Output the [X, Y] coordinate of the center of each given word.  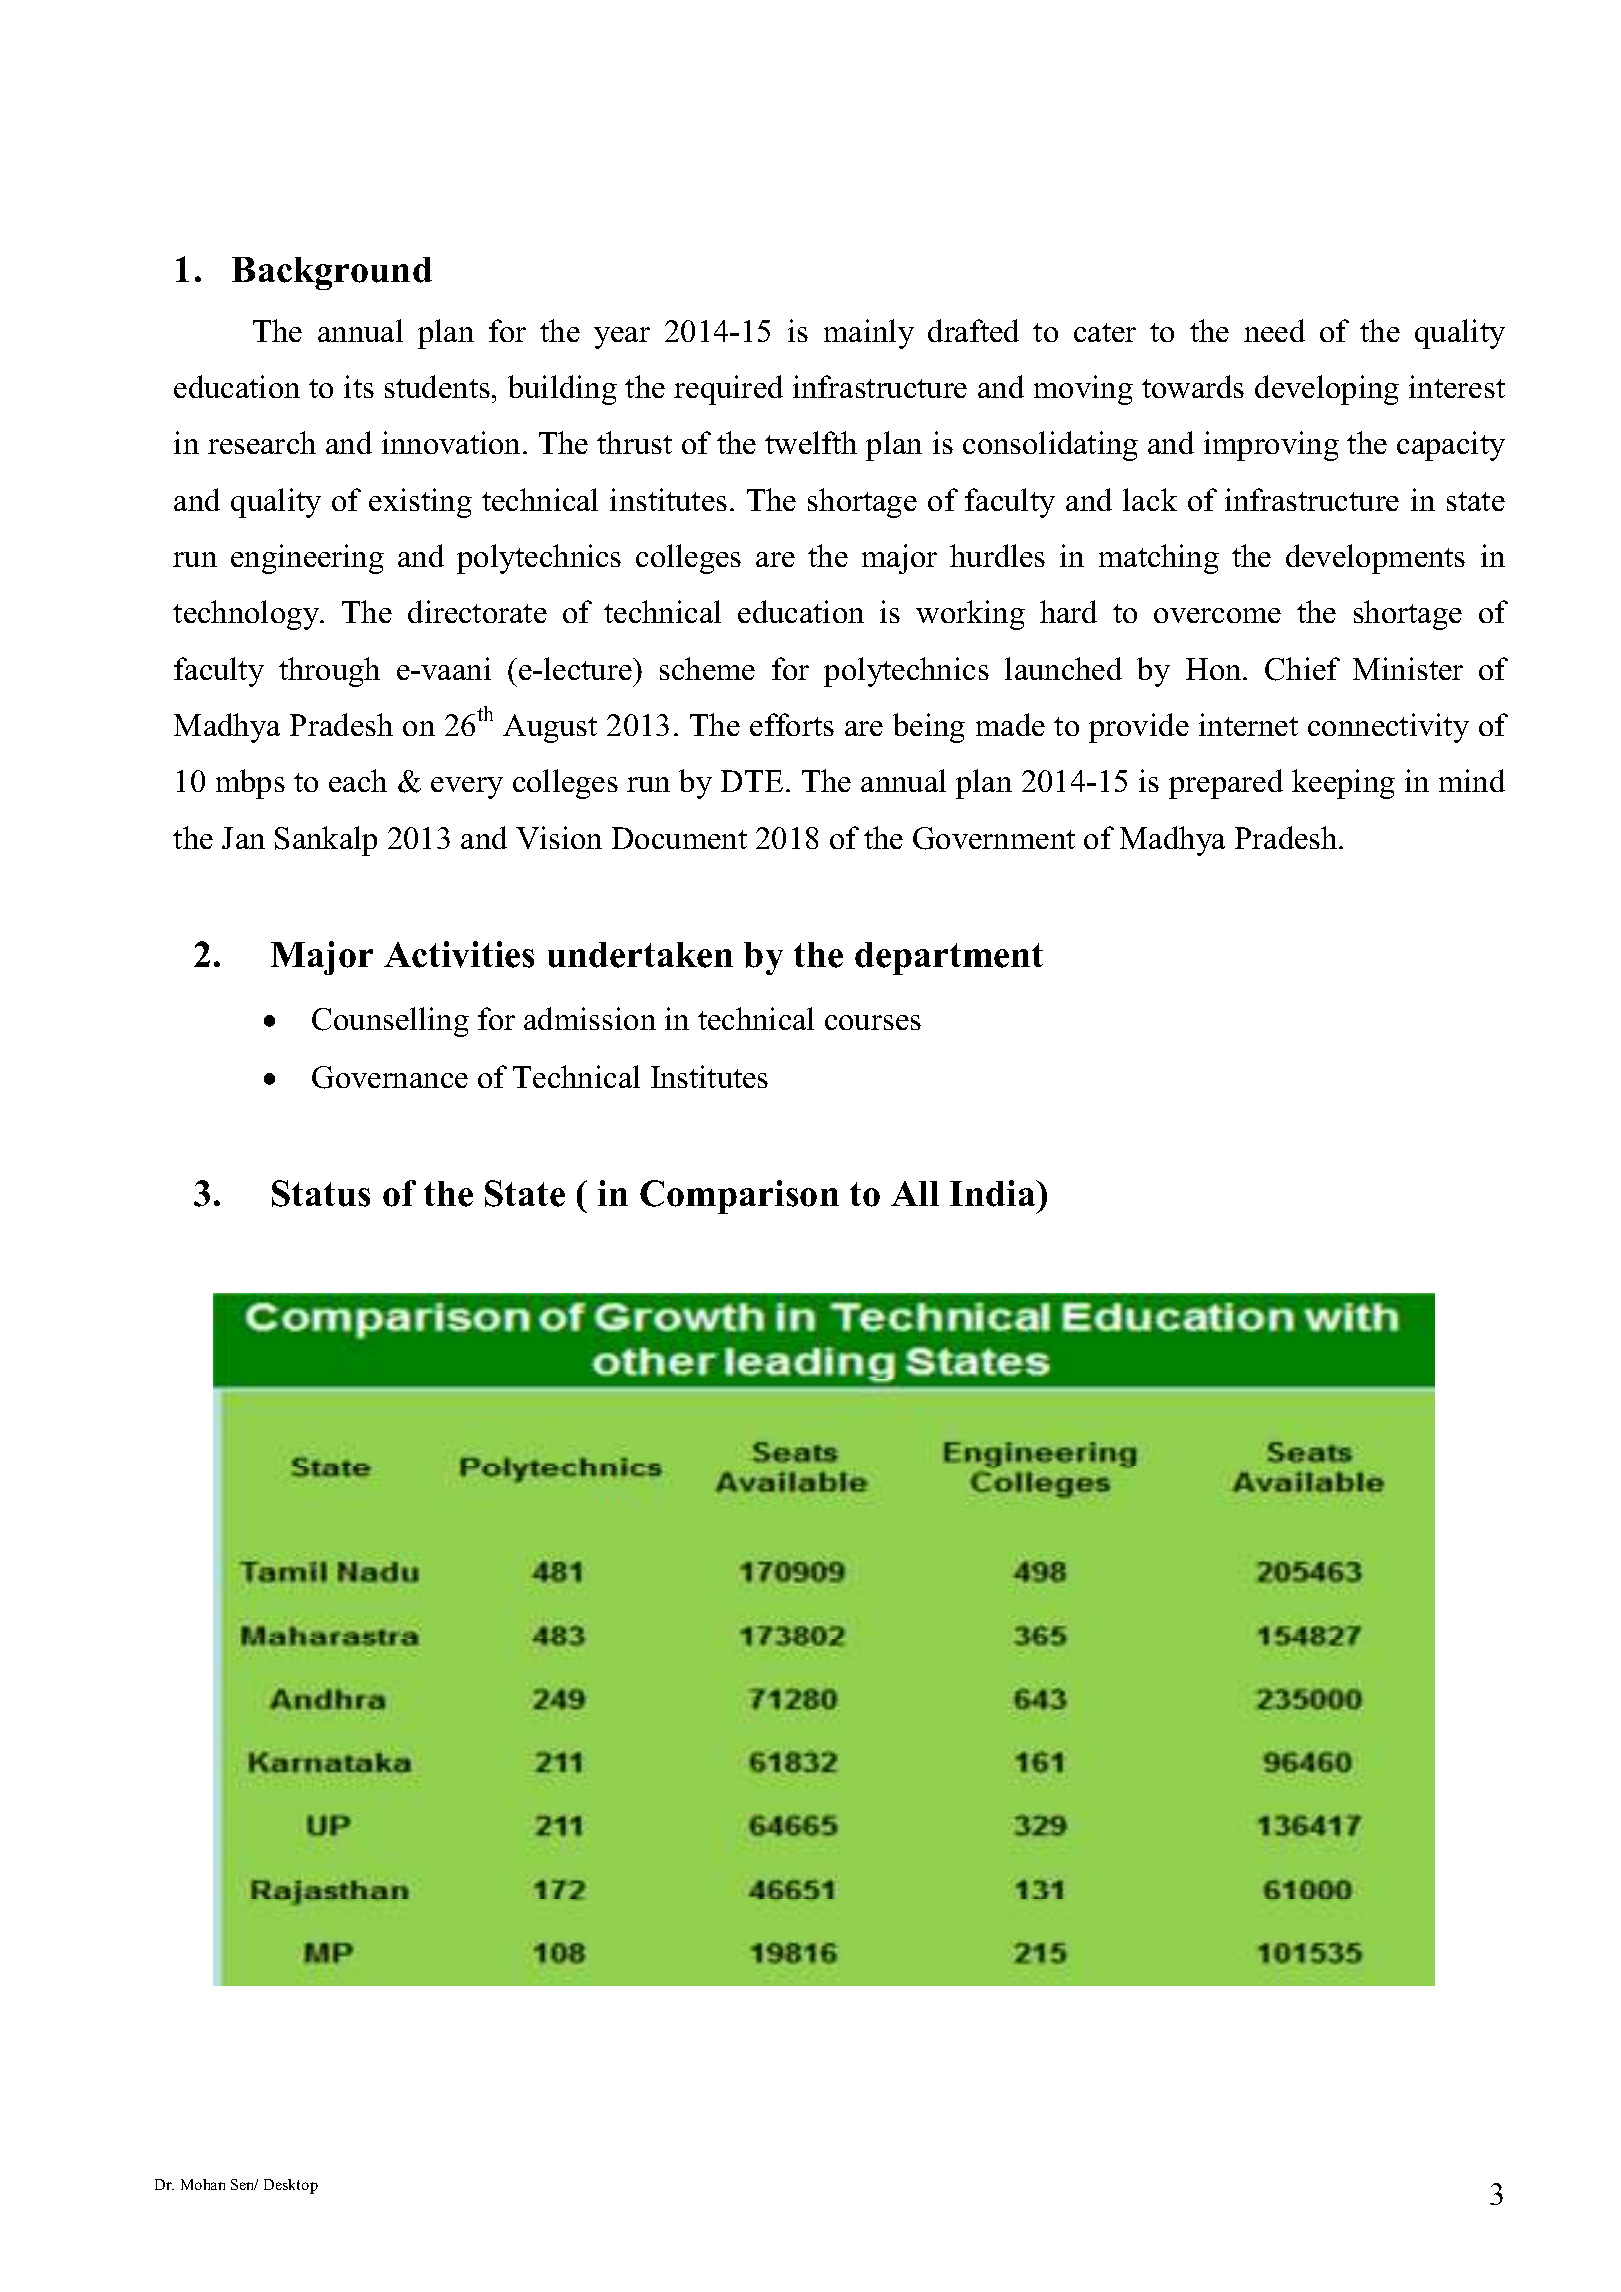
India [994, 1193]
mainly [869, 334]
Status [321, 1193]
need [1274, 330]
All [915, 1193]
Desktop [291, 2186]
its [359, 386]
